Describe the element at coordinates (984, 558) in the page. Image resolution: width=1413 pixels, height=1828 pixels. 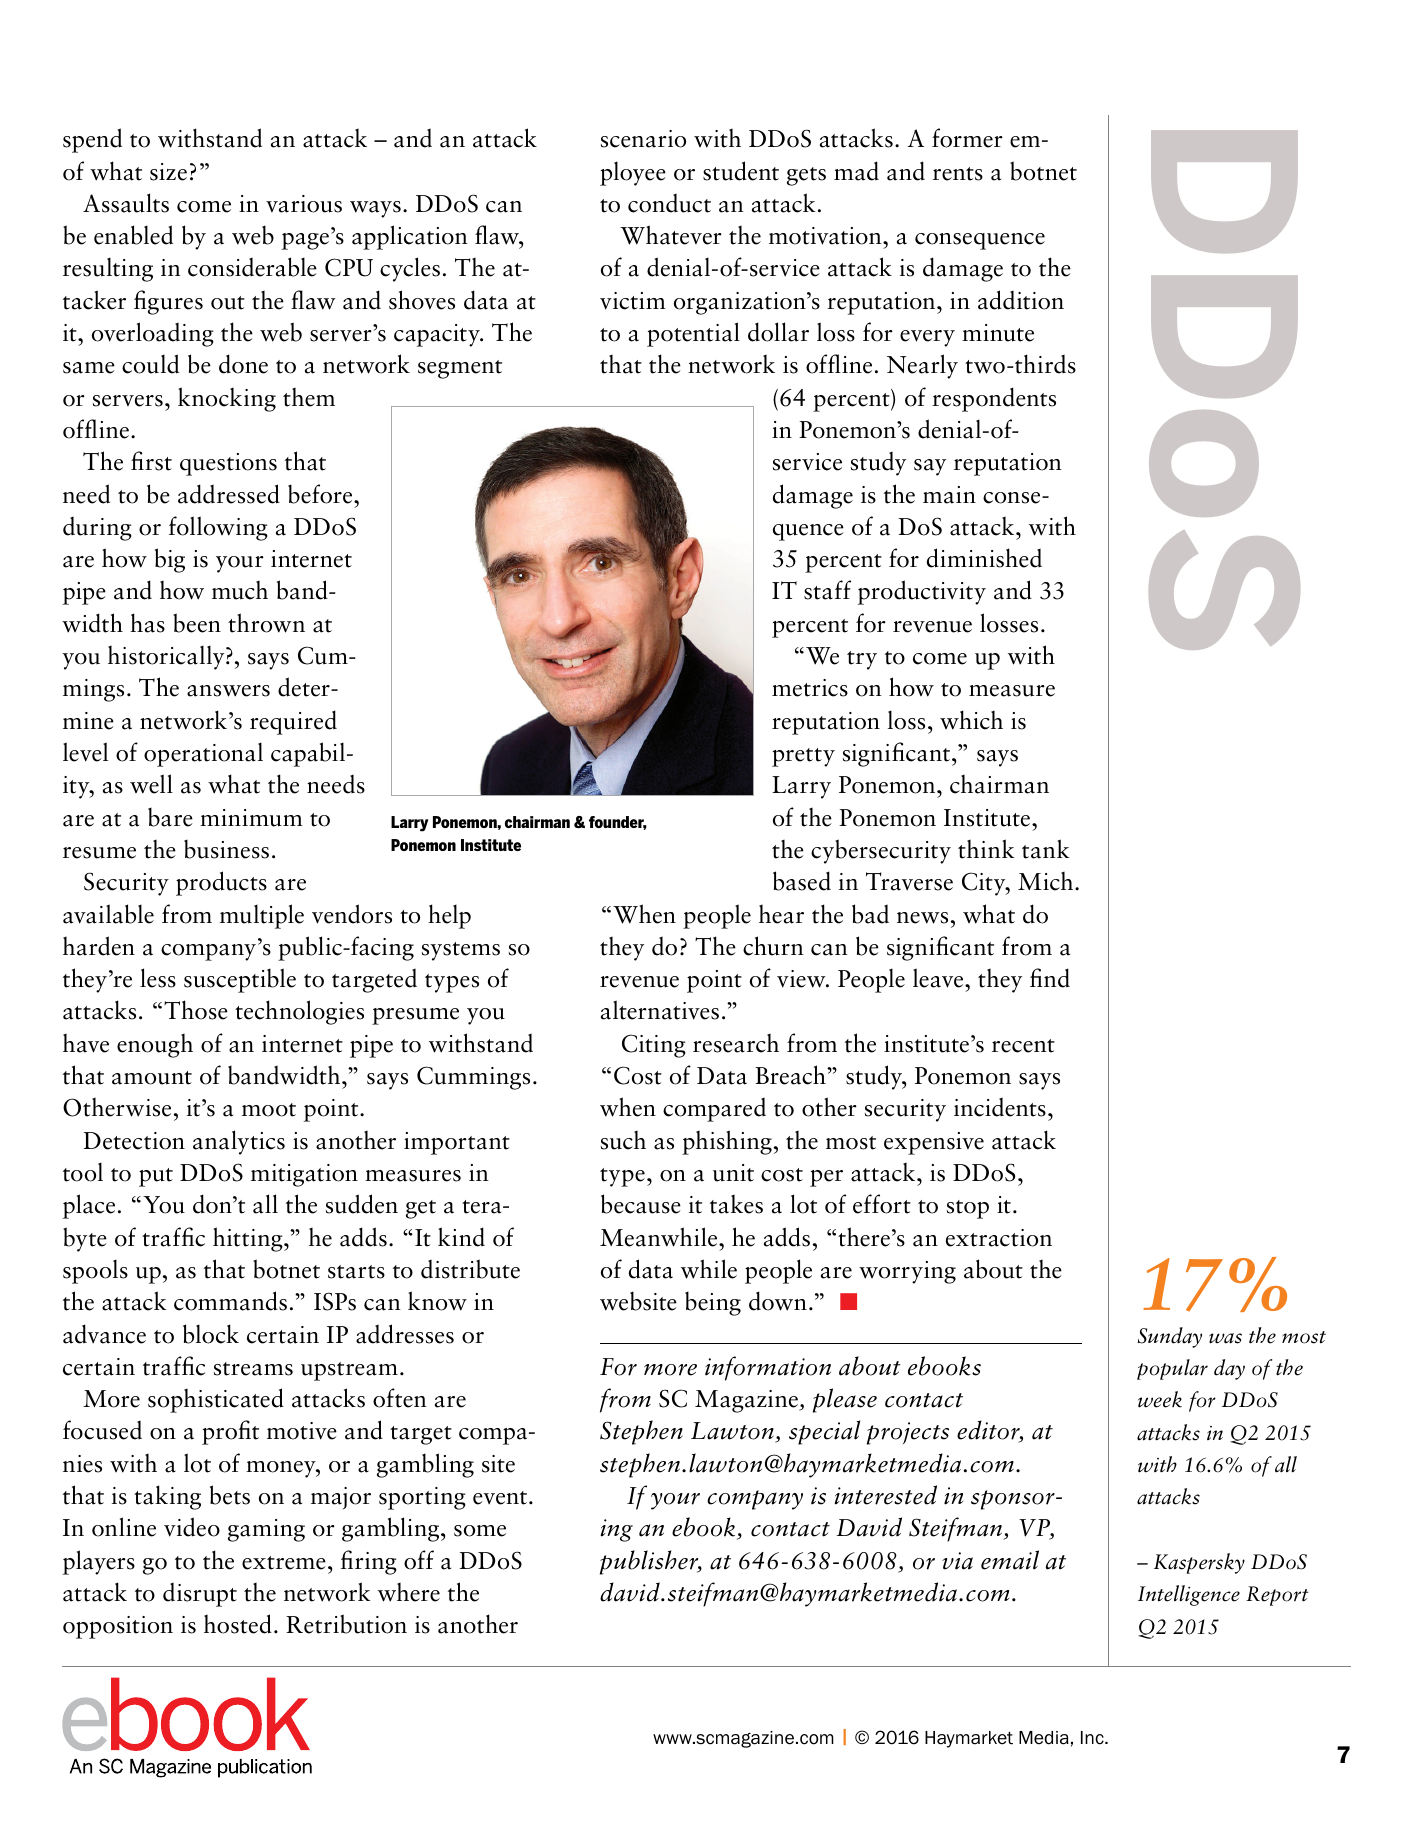
I see `diminished` at that location.
